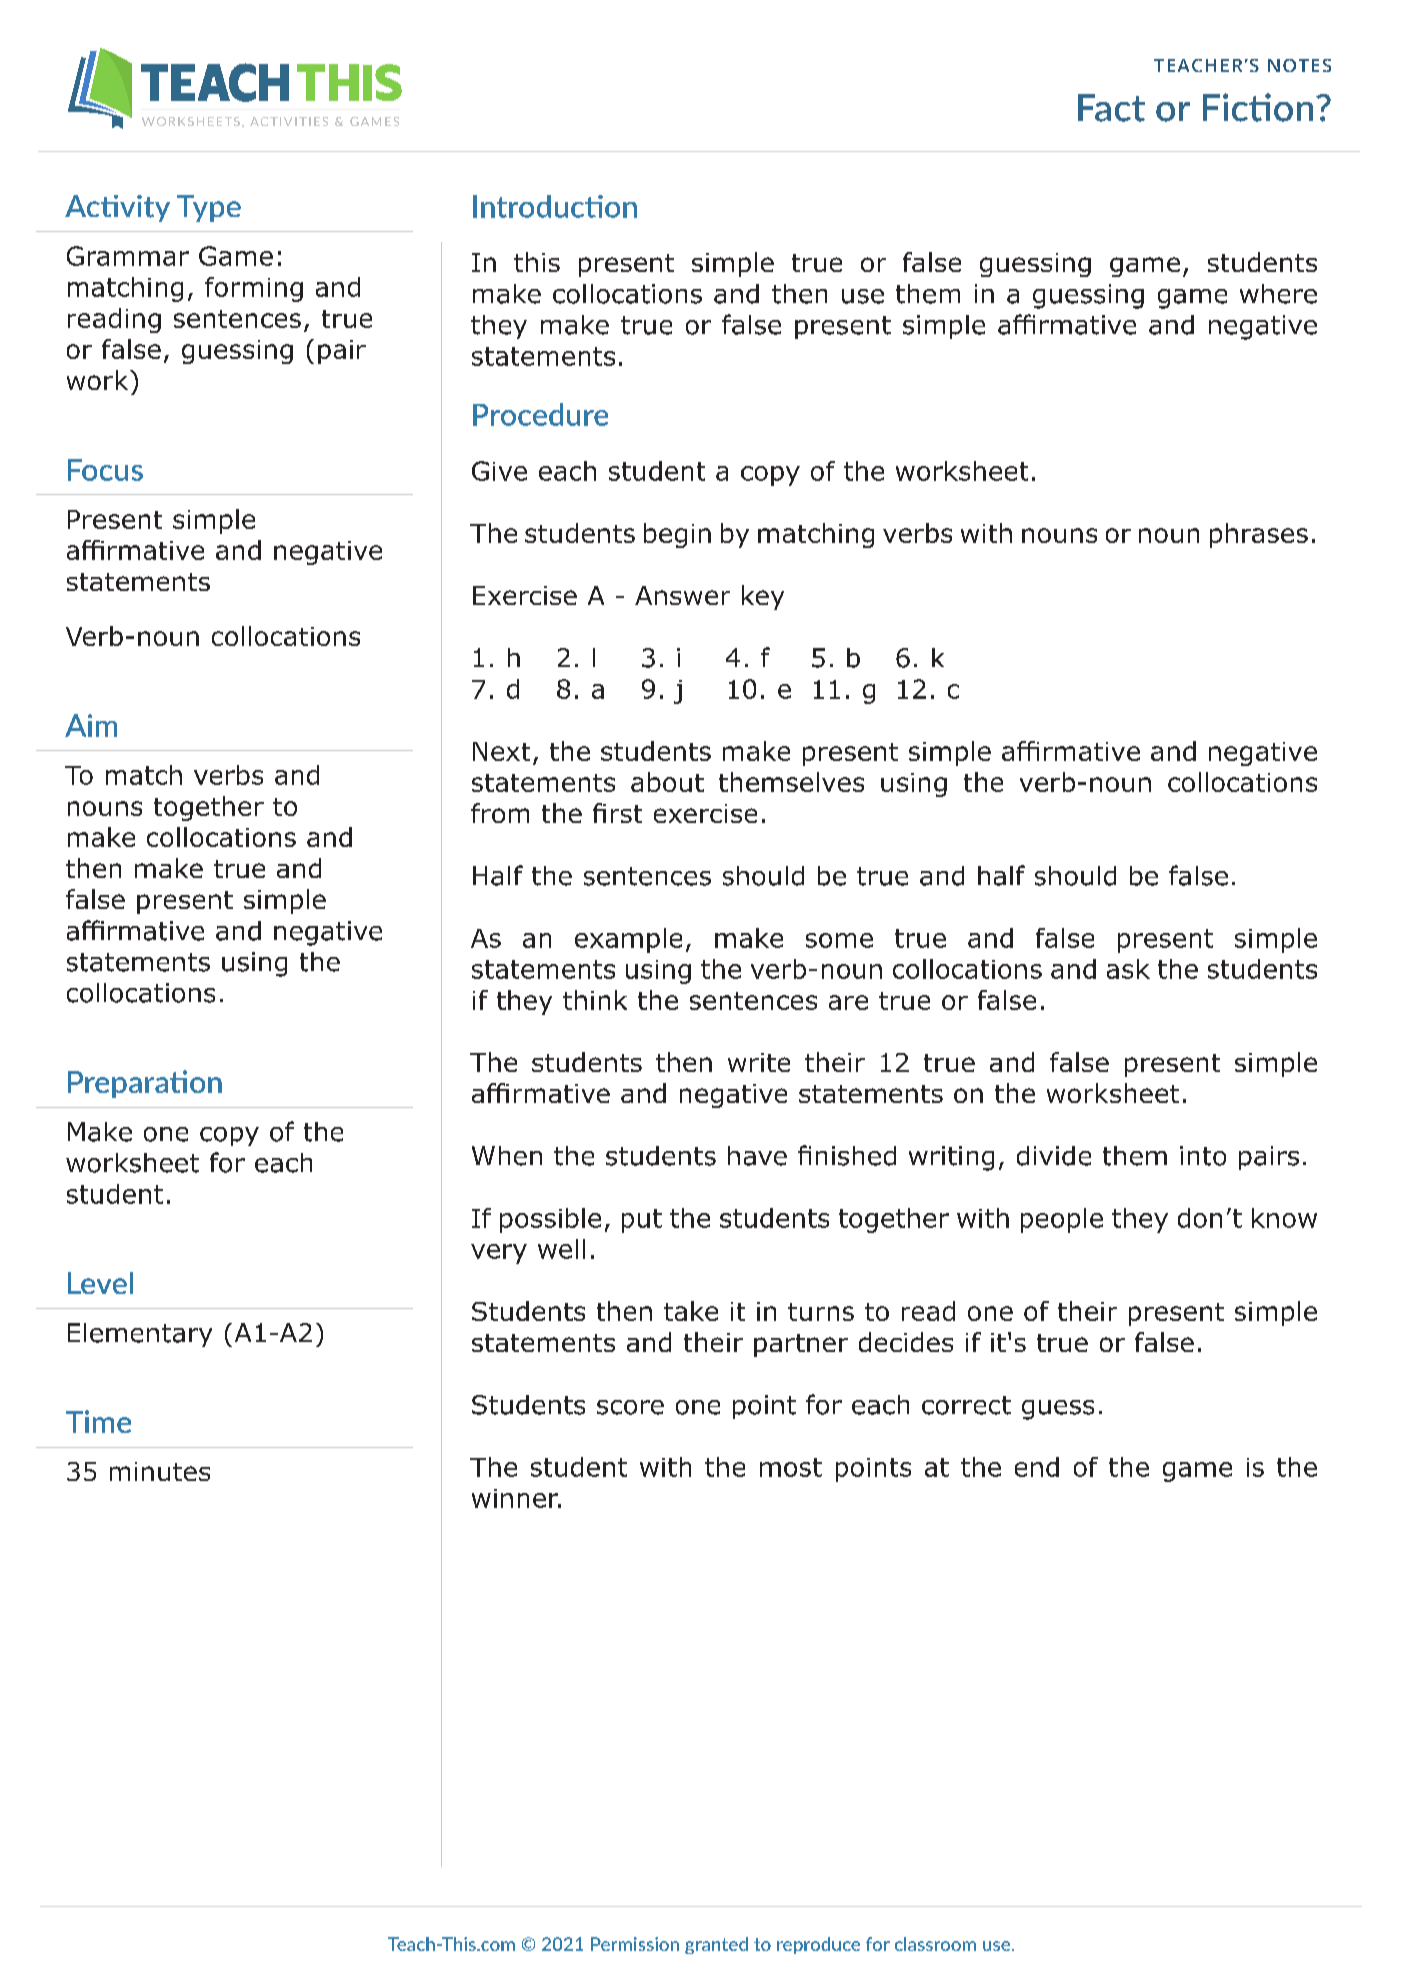  Describe the element at coordinates (160, 1471) in the screenshot. I see `minutes` at that location.
